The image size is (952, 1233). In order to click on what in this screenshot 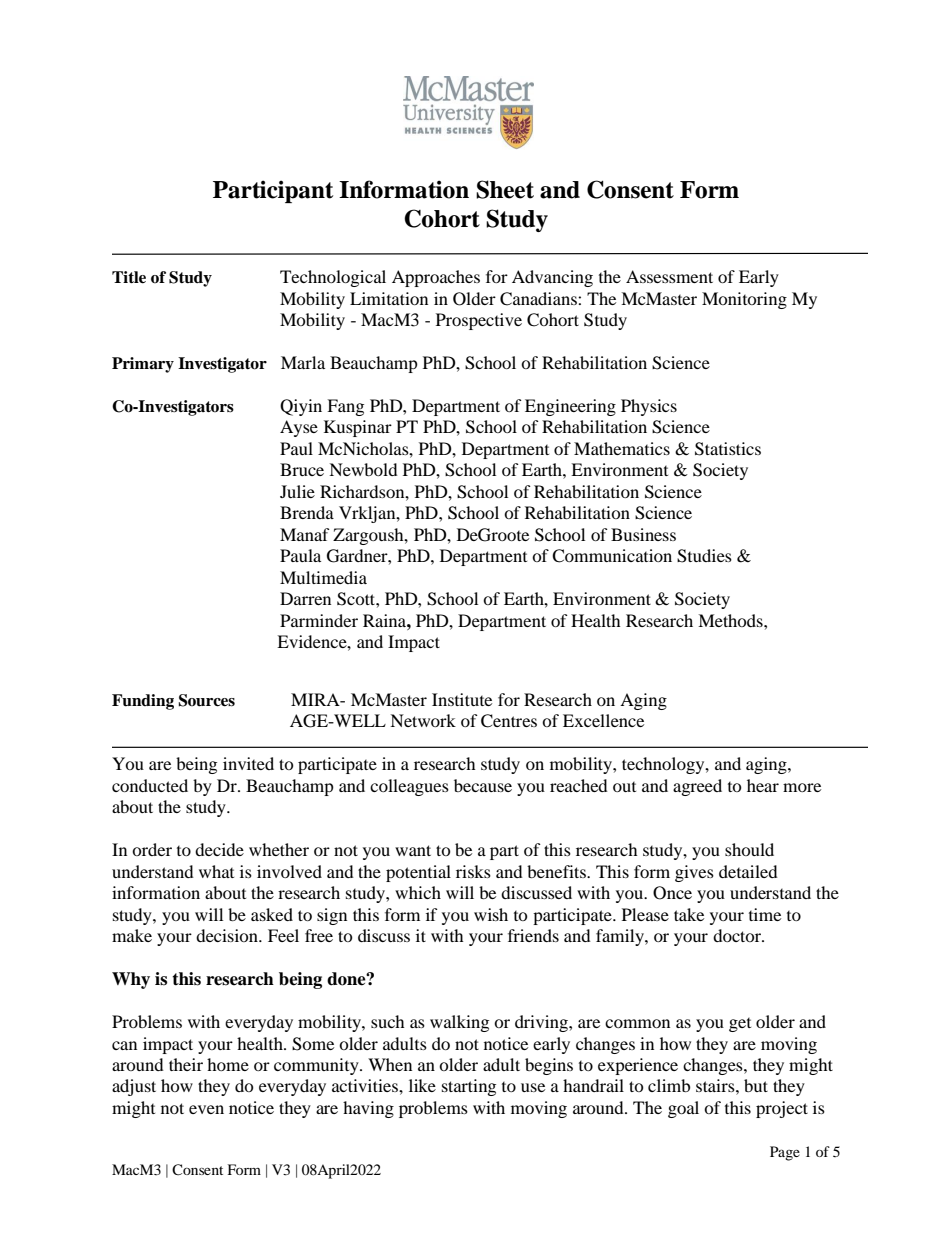, I will do `click(216, 871)`.
